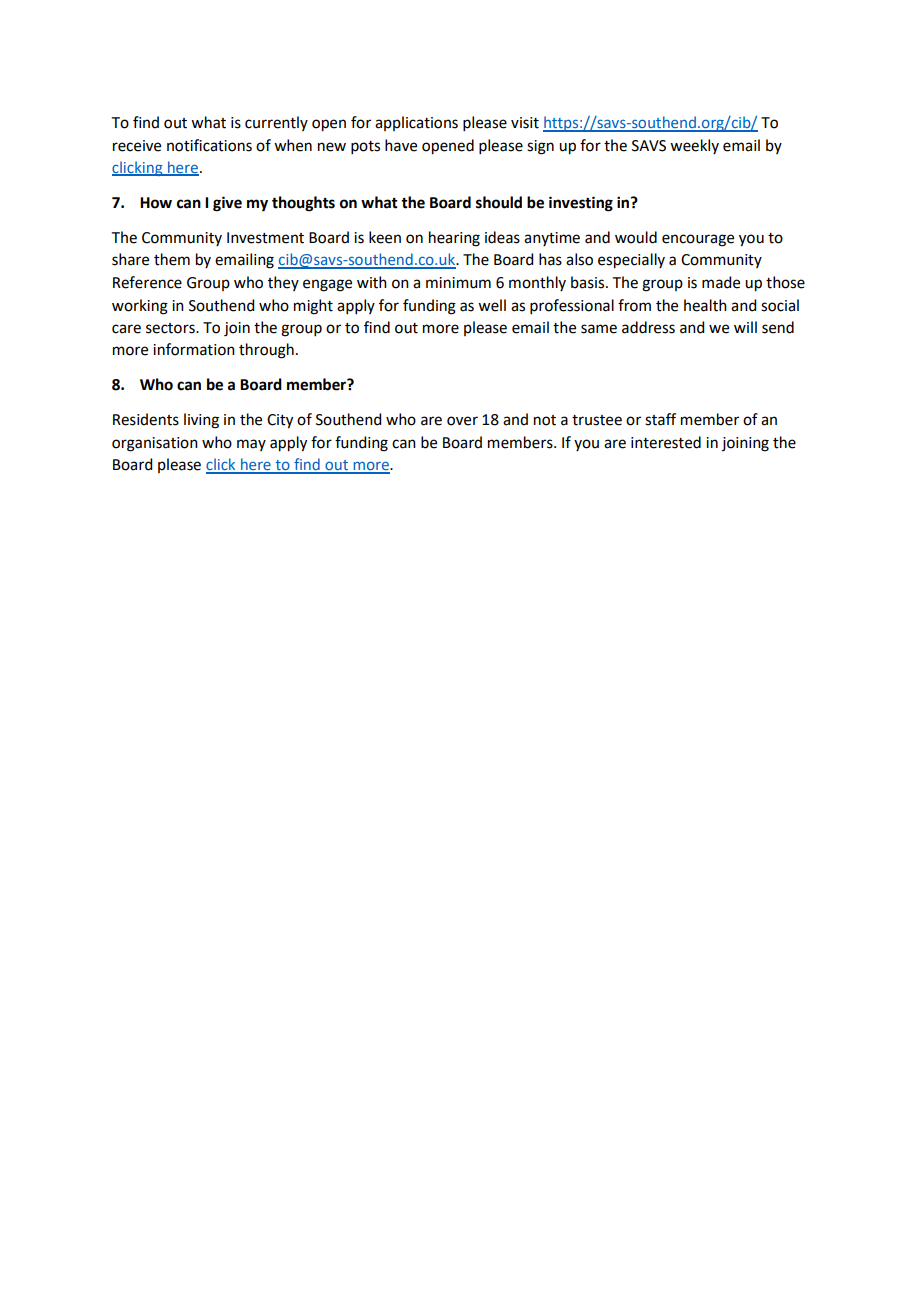 The width and height of the document is (924, 1308). Describe the element at coordinates (458, 283) in the document. I see `minimum` at that location.
